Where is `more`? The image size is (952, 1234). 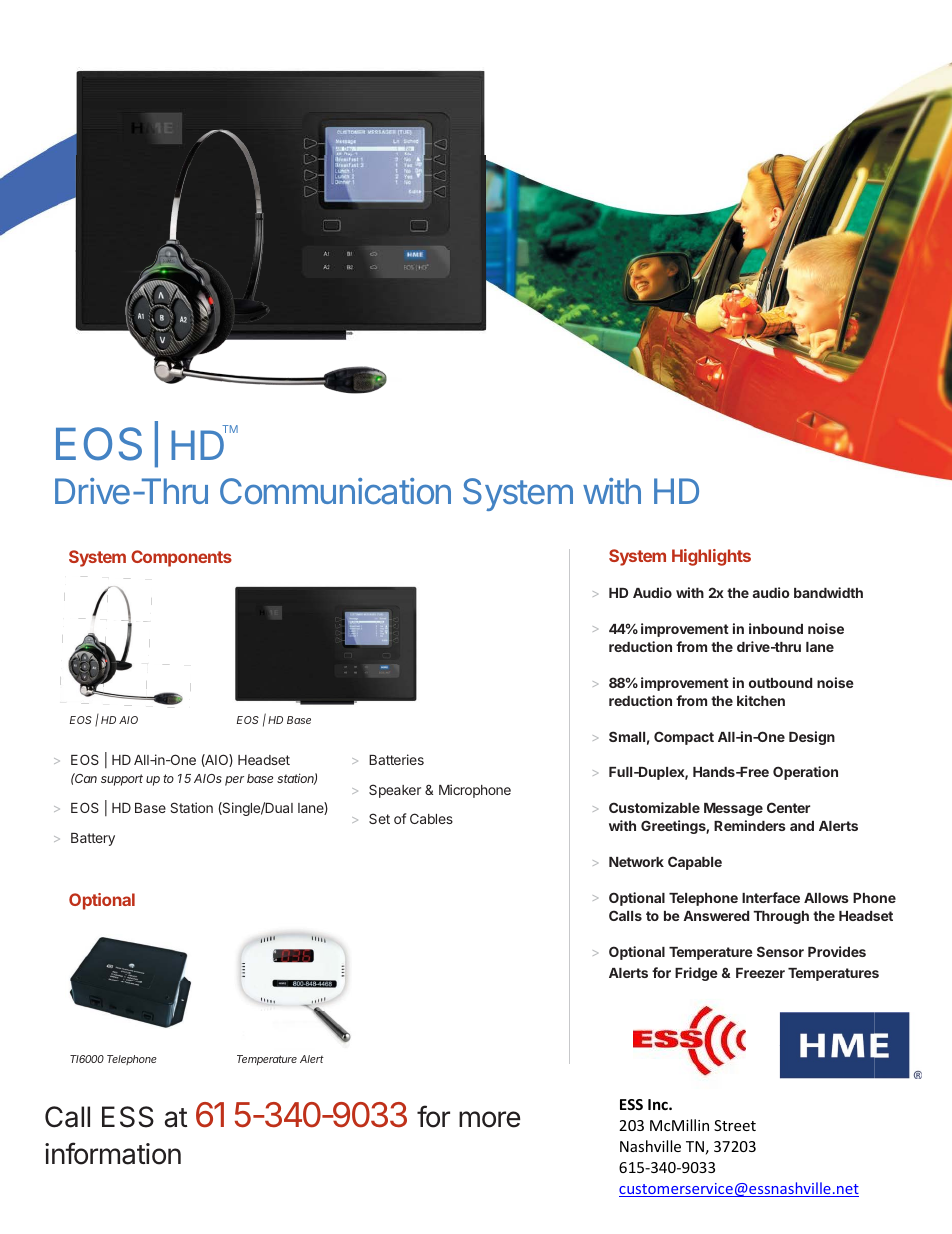
more is located at coordinates (489, 1119).
